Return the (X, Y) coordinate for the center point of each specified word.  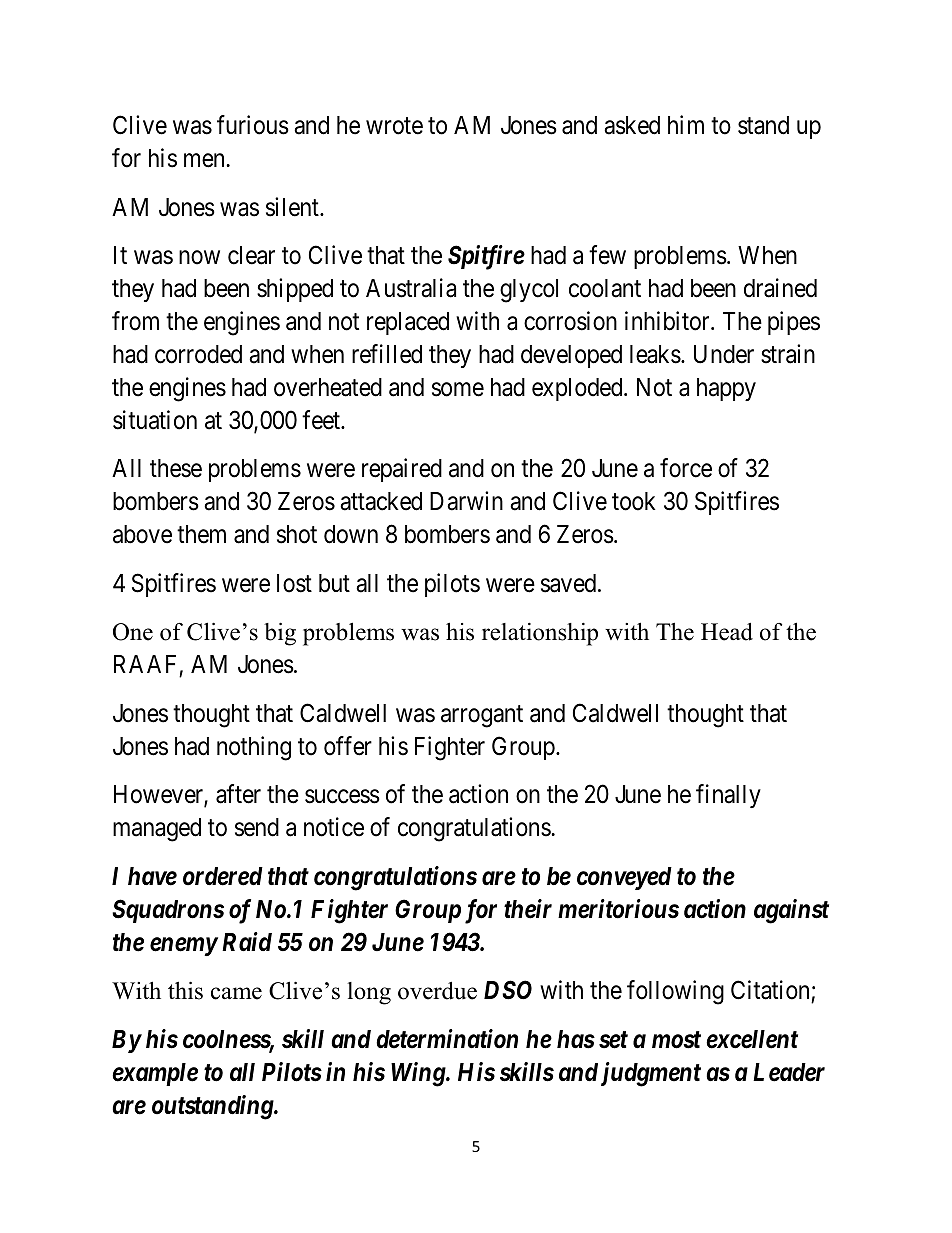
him (686, 124)
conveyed (624, 878)
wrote (394, 126)
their (528, 909)
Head (727, 632)
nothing (254, 748)
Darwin (466, 501)
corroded (198, 354)
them (201, 534)
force (686, 468)
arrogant (482, 716)
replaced (408, 323)
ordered (223, 876)
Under (724, 354)
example (155, 1074)
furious (253, 125)
